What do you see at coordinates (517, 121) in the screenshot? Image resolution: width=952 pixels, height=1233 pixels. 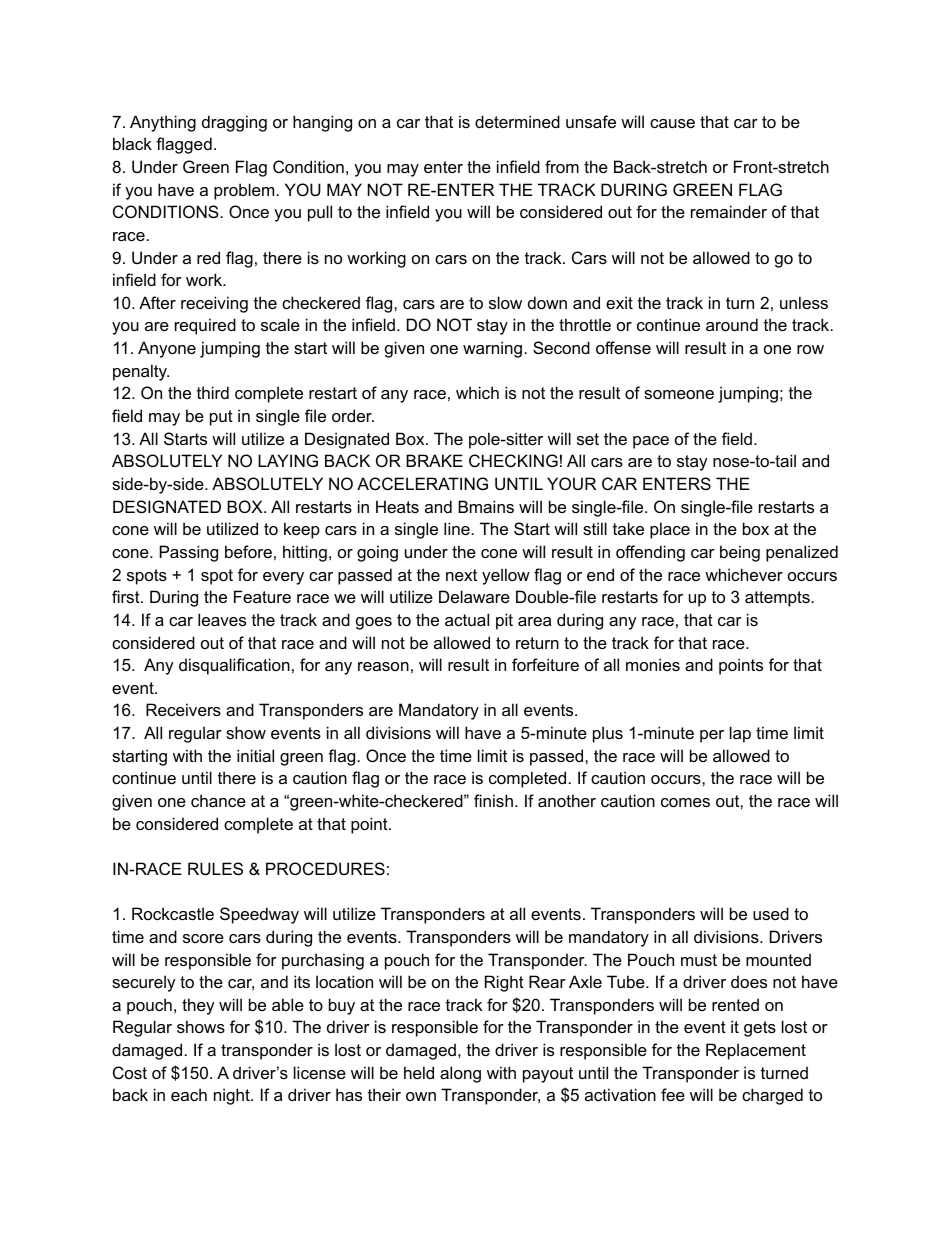 I see `determined` at bounding box center [517, 121].
